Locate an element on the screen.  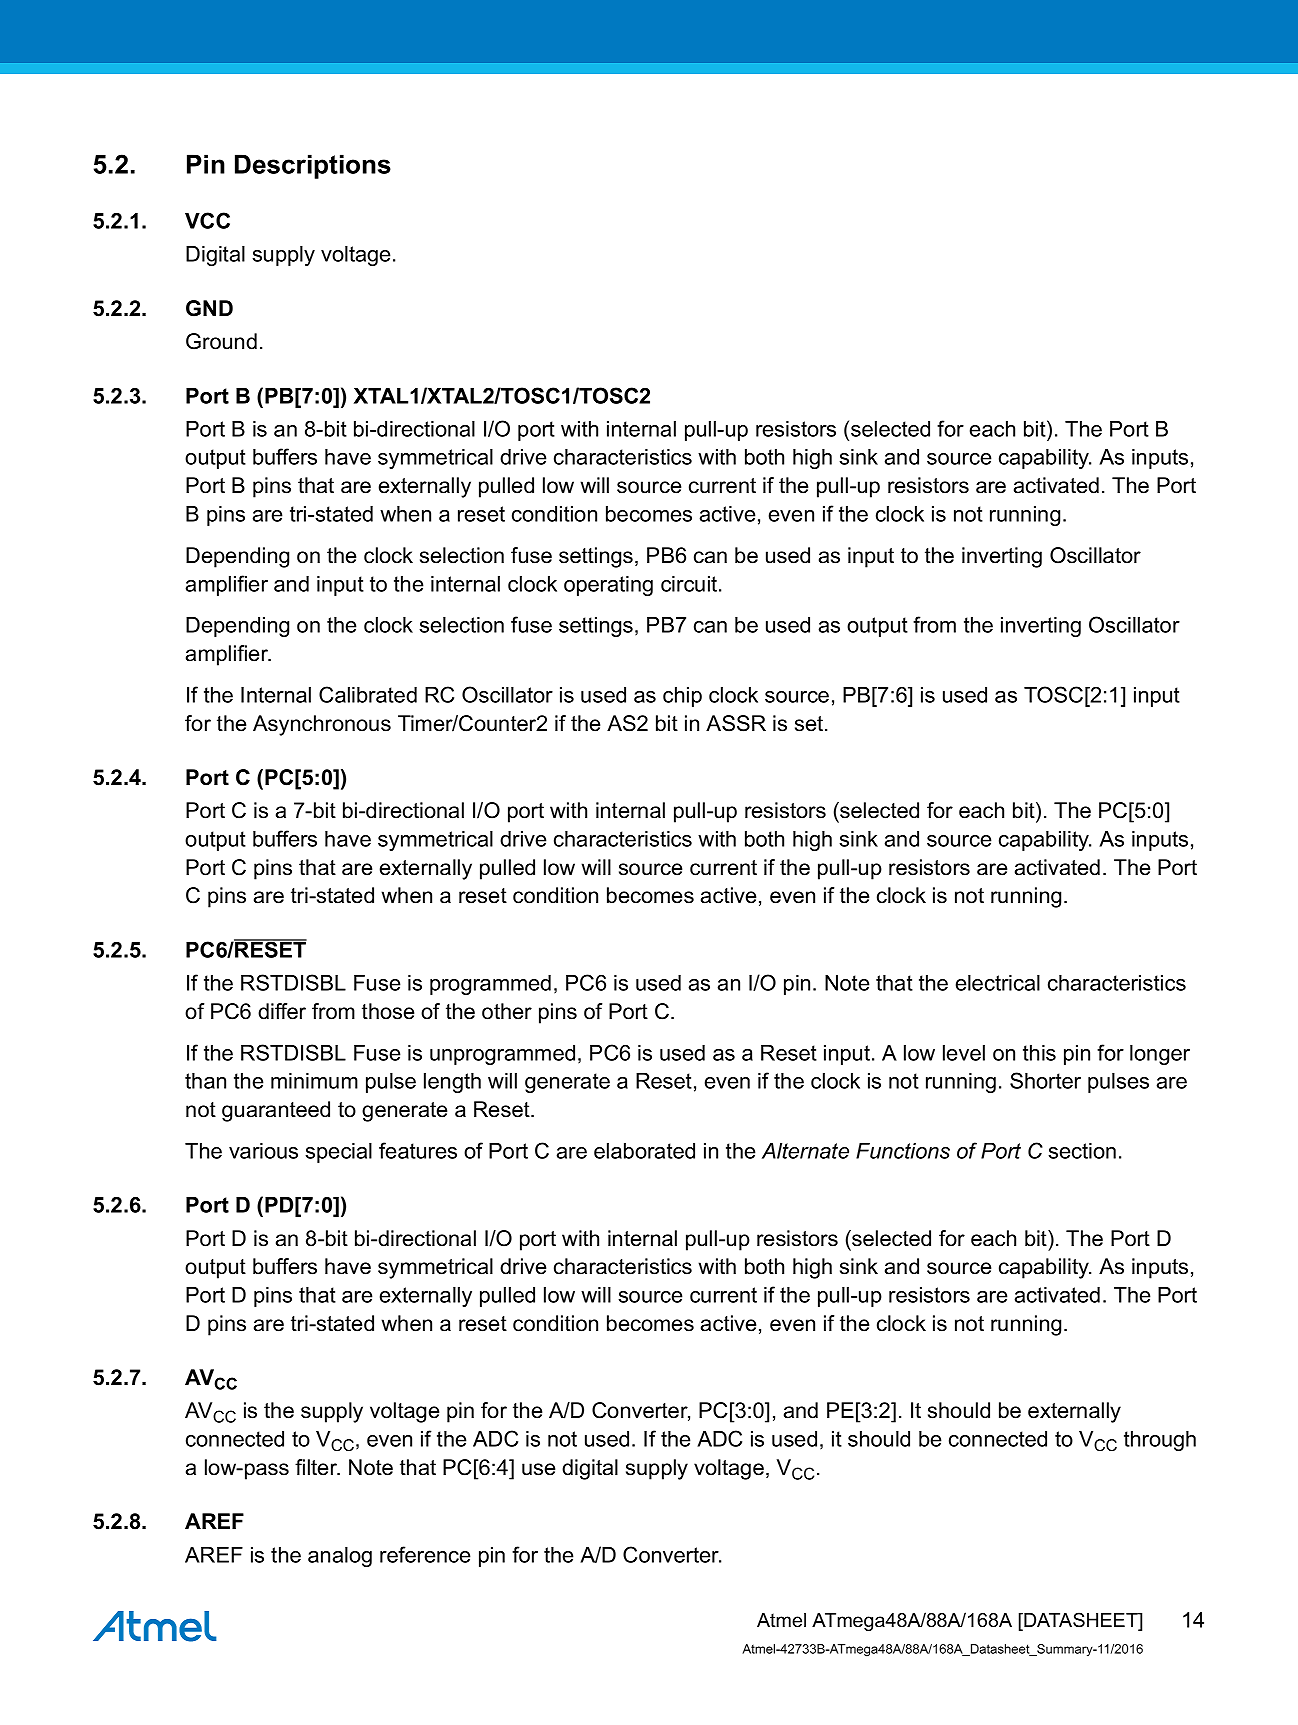
electrical is located at coordinates (998, 983).
